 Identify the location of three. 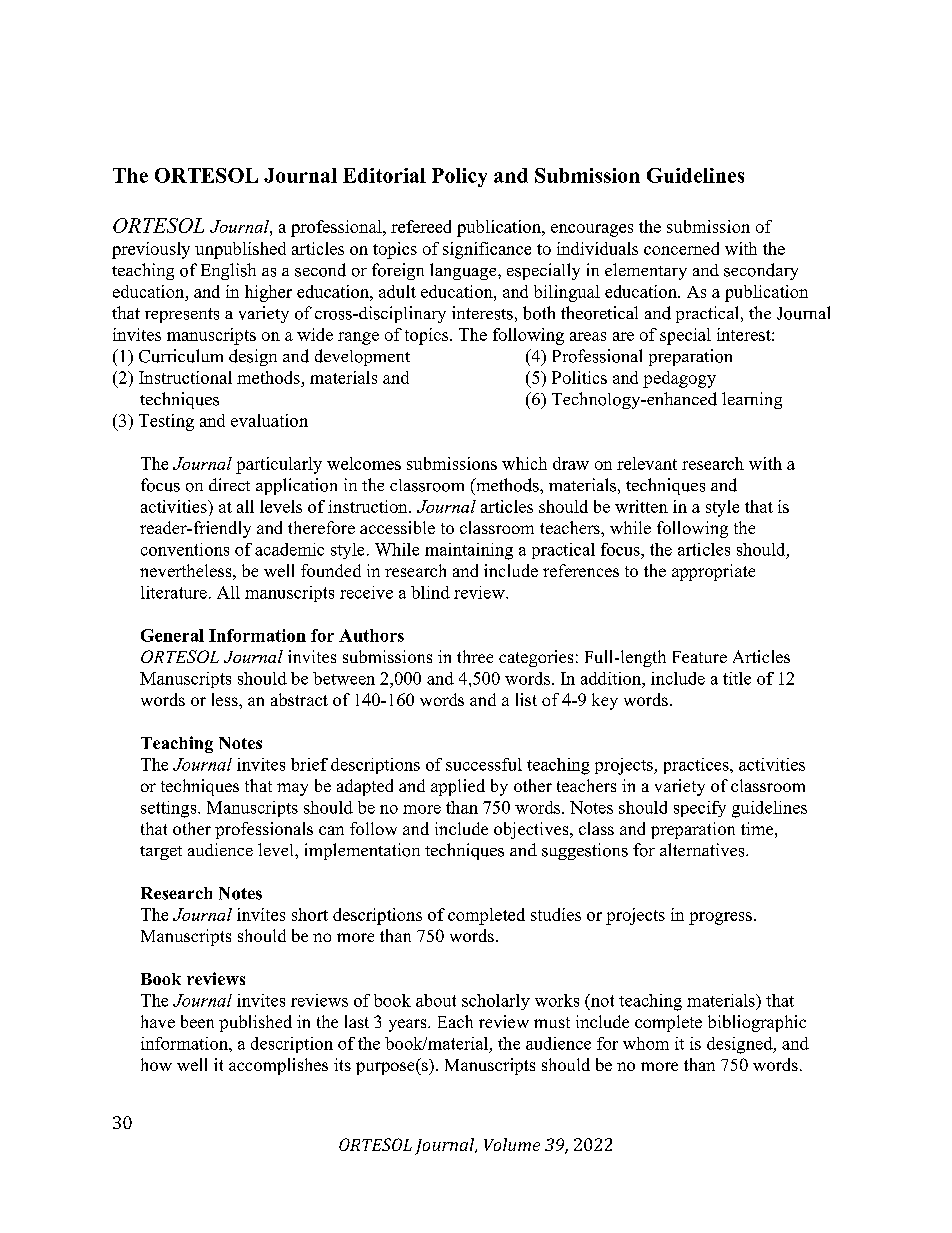
(475, 656).
